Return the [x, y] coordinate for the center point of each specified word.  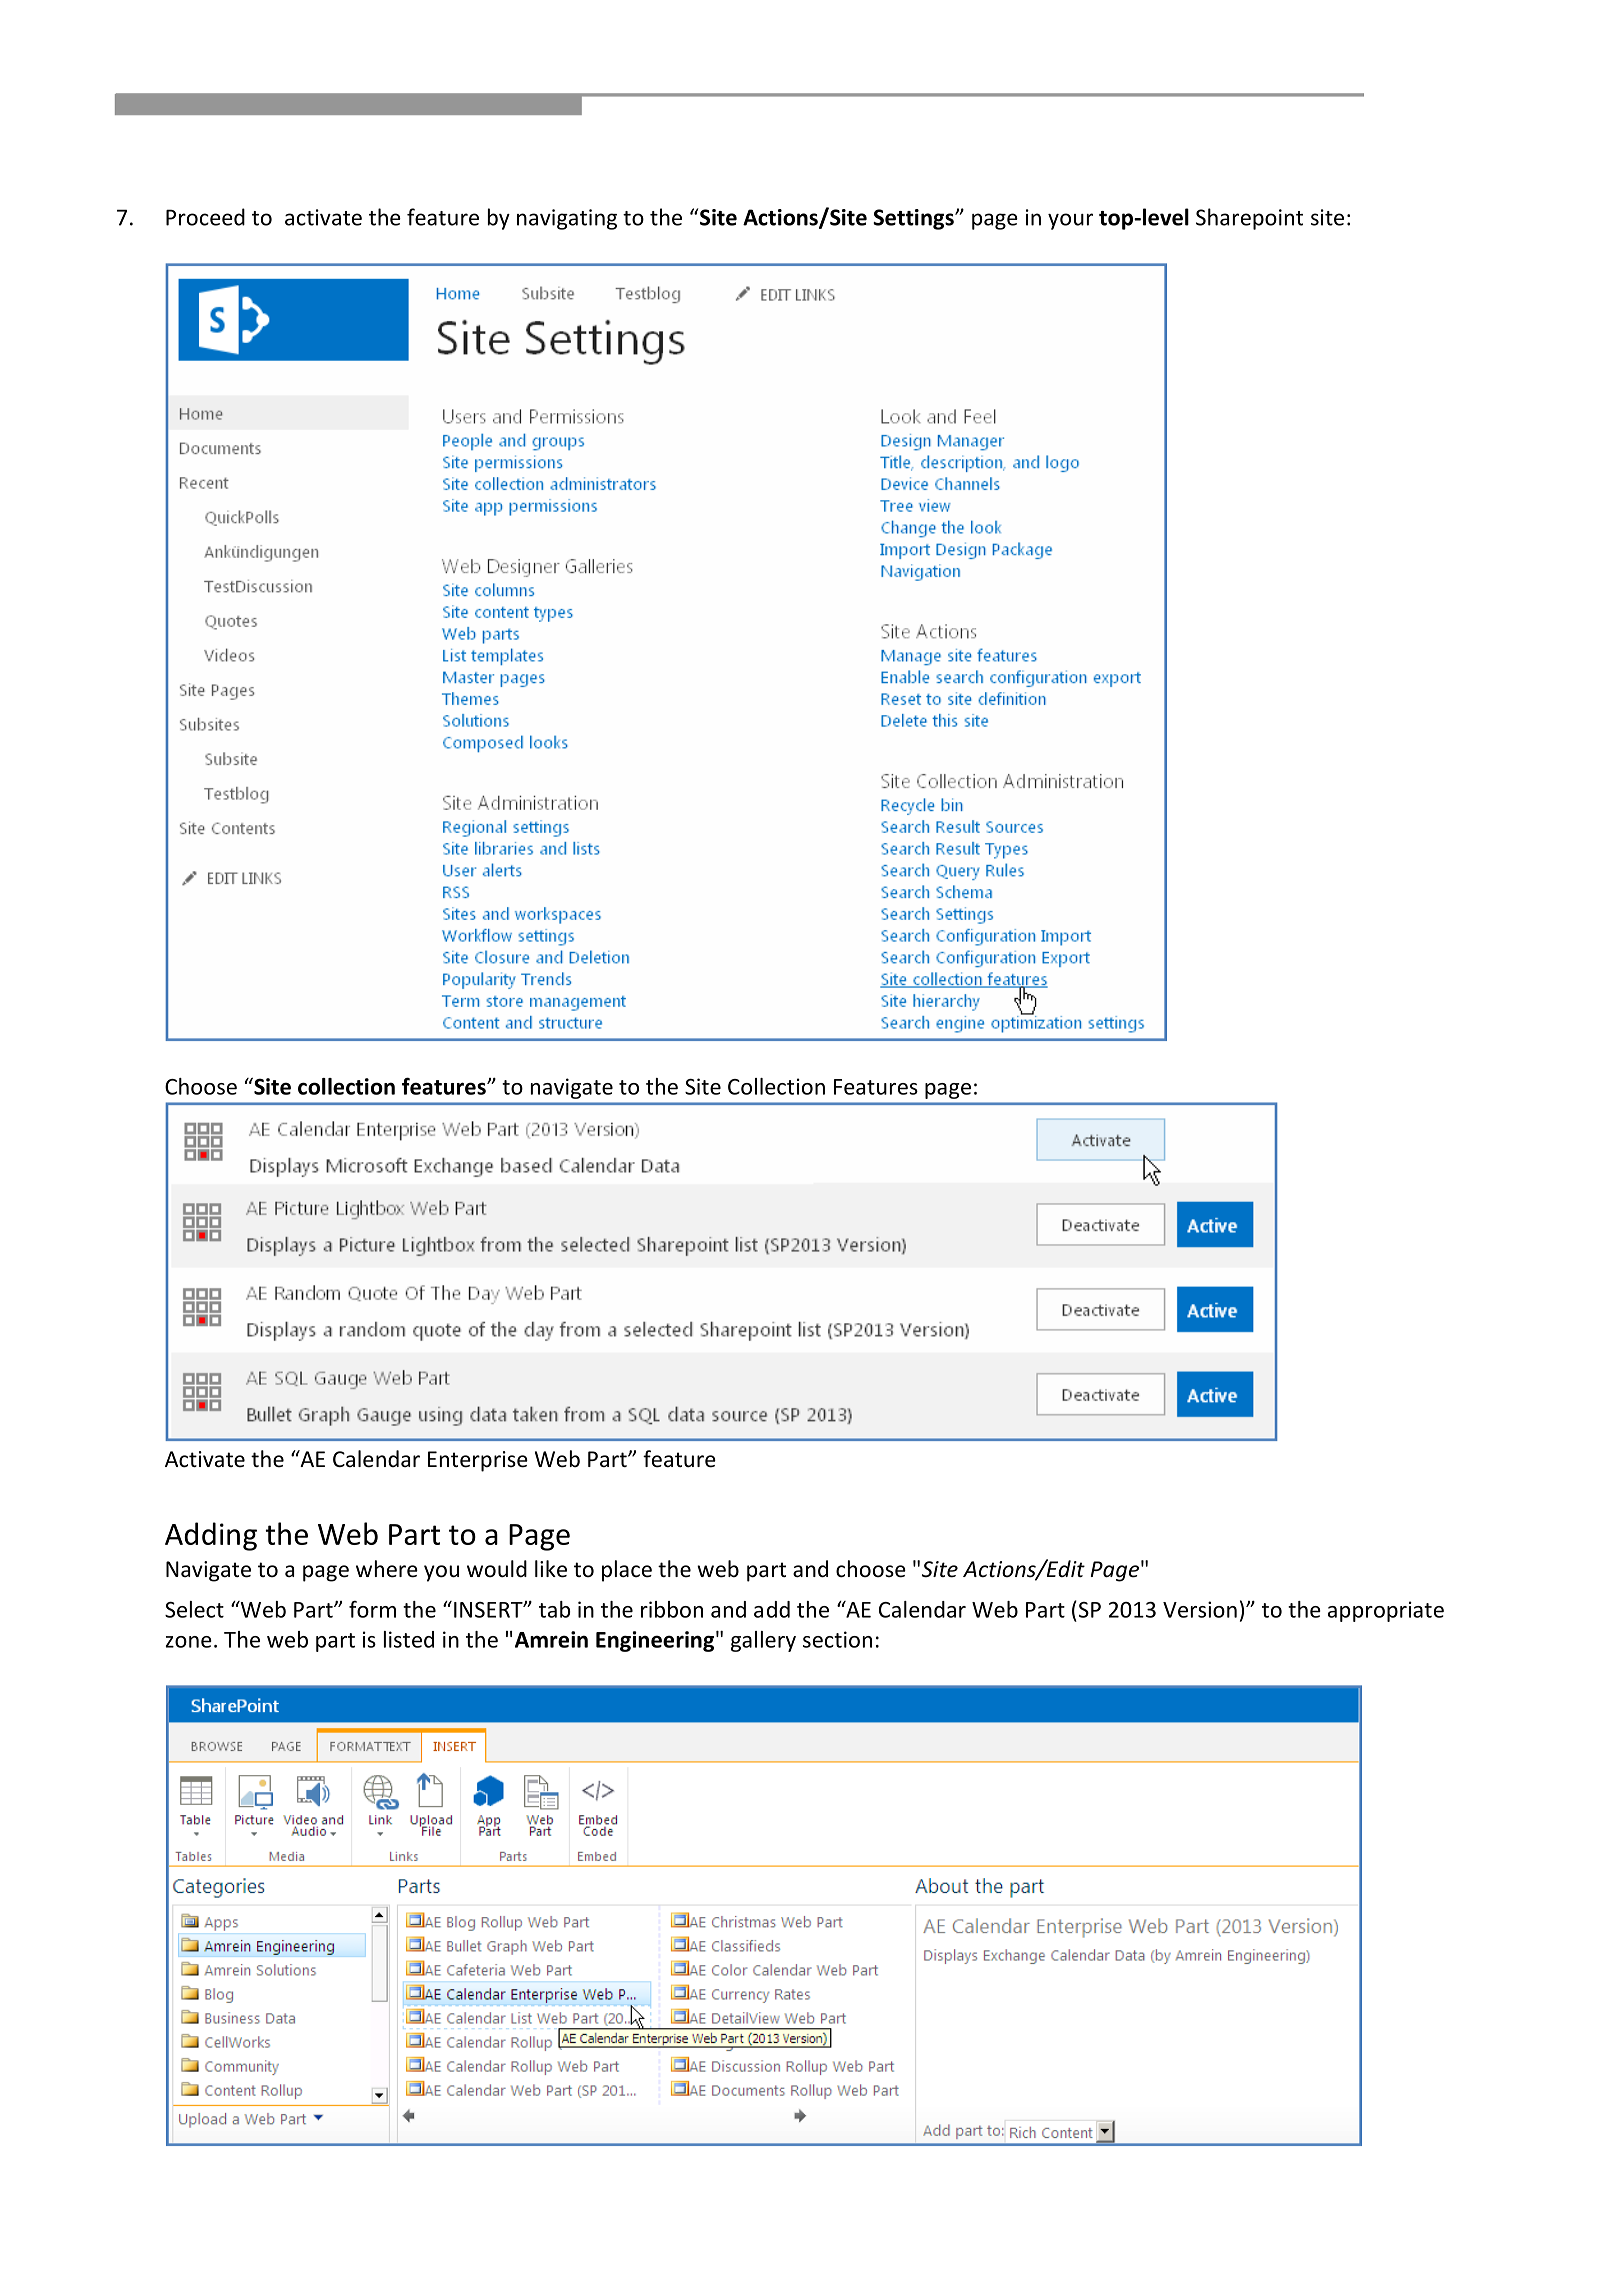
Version [1200, 1609]
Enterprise [478, 1461]
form [372, 1609]
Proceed [205, 217]
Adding [211, 1536]
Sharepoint [1249, 219]
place [627, 1571]
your [1070, 221]
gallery [763, 1641]
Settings [914, 219]
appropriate [1386, 1611]
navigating [567, 219]
